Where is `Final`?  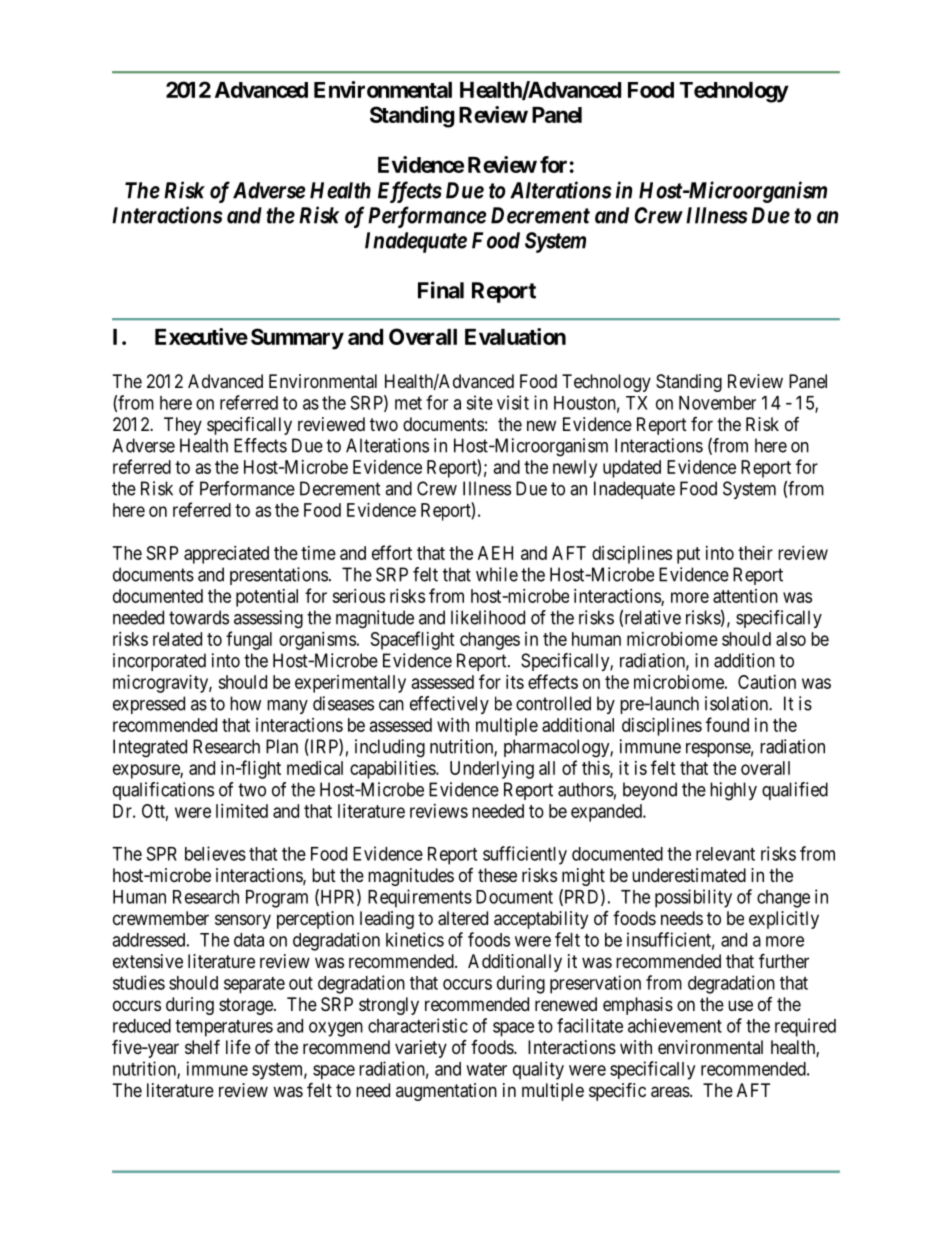
Final is located at coordinates (441, 290).
